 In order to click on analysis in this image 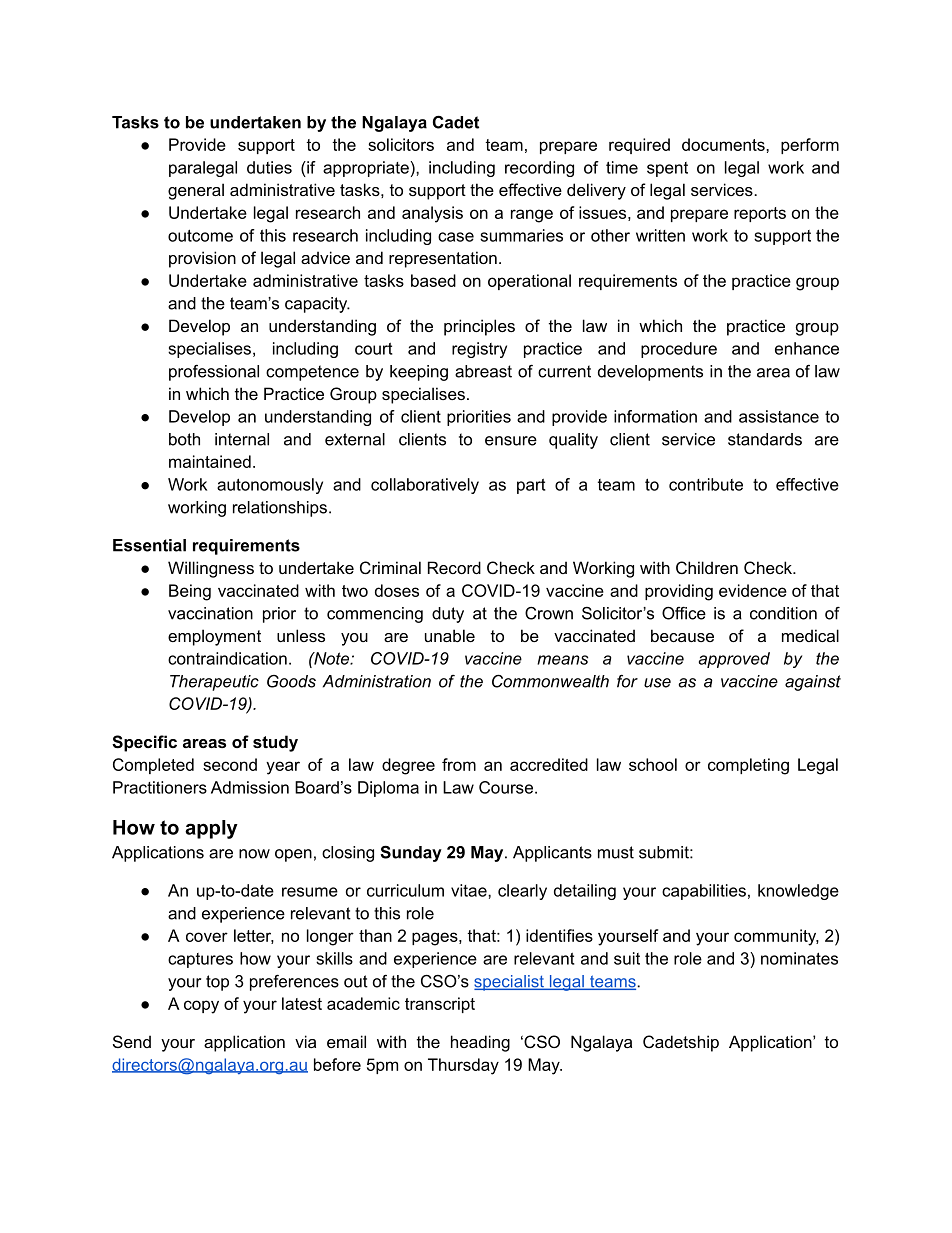, I will do `click(432, 214)`.
